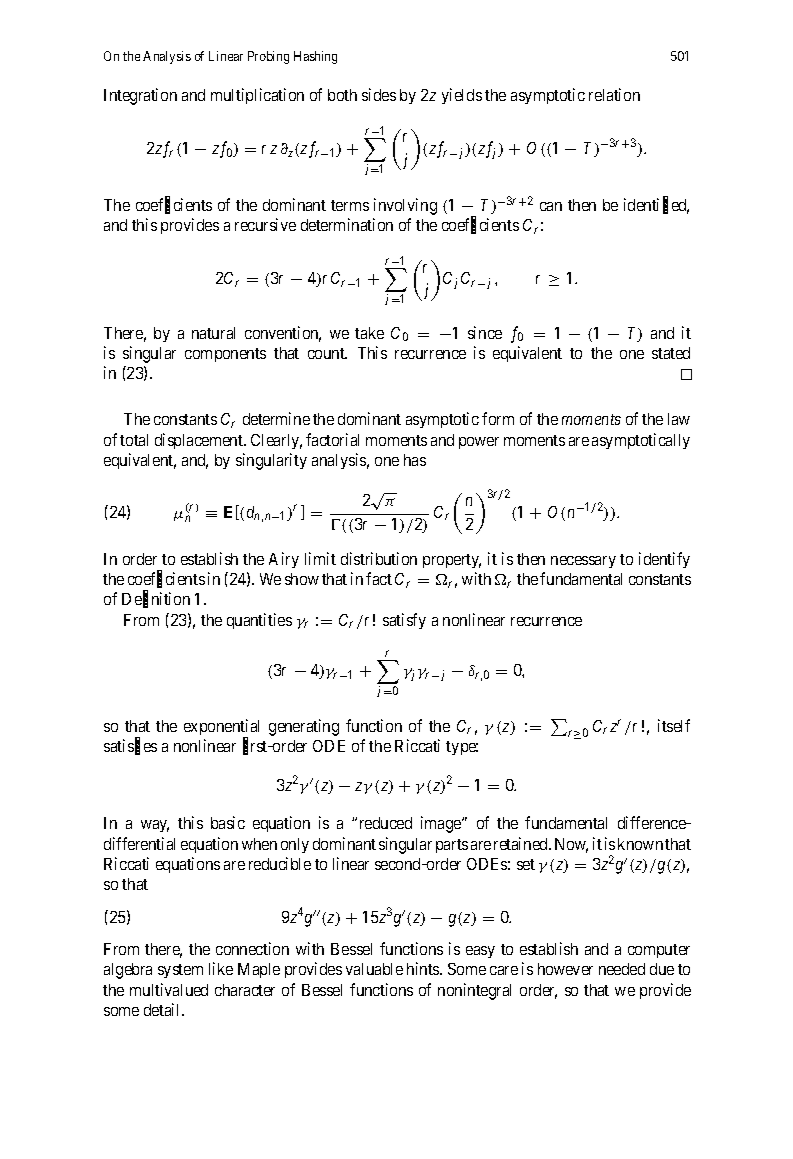 Image resolution: width=793 pixels, height=1159 pixels. I want to click on sides, so click(379, 94).
